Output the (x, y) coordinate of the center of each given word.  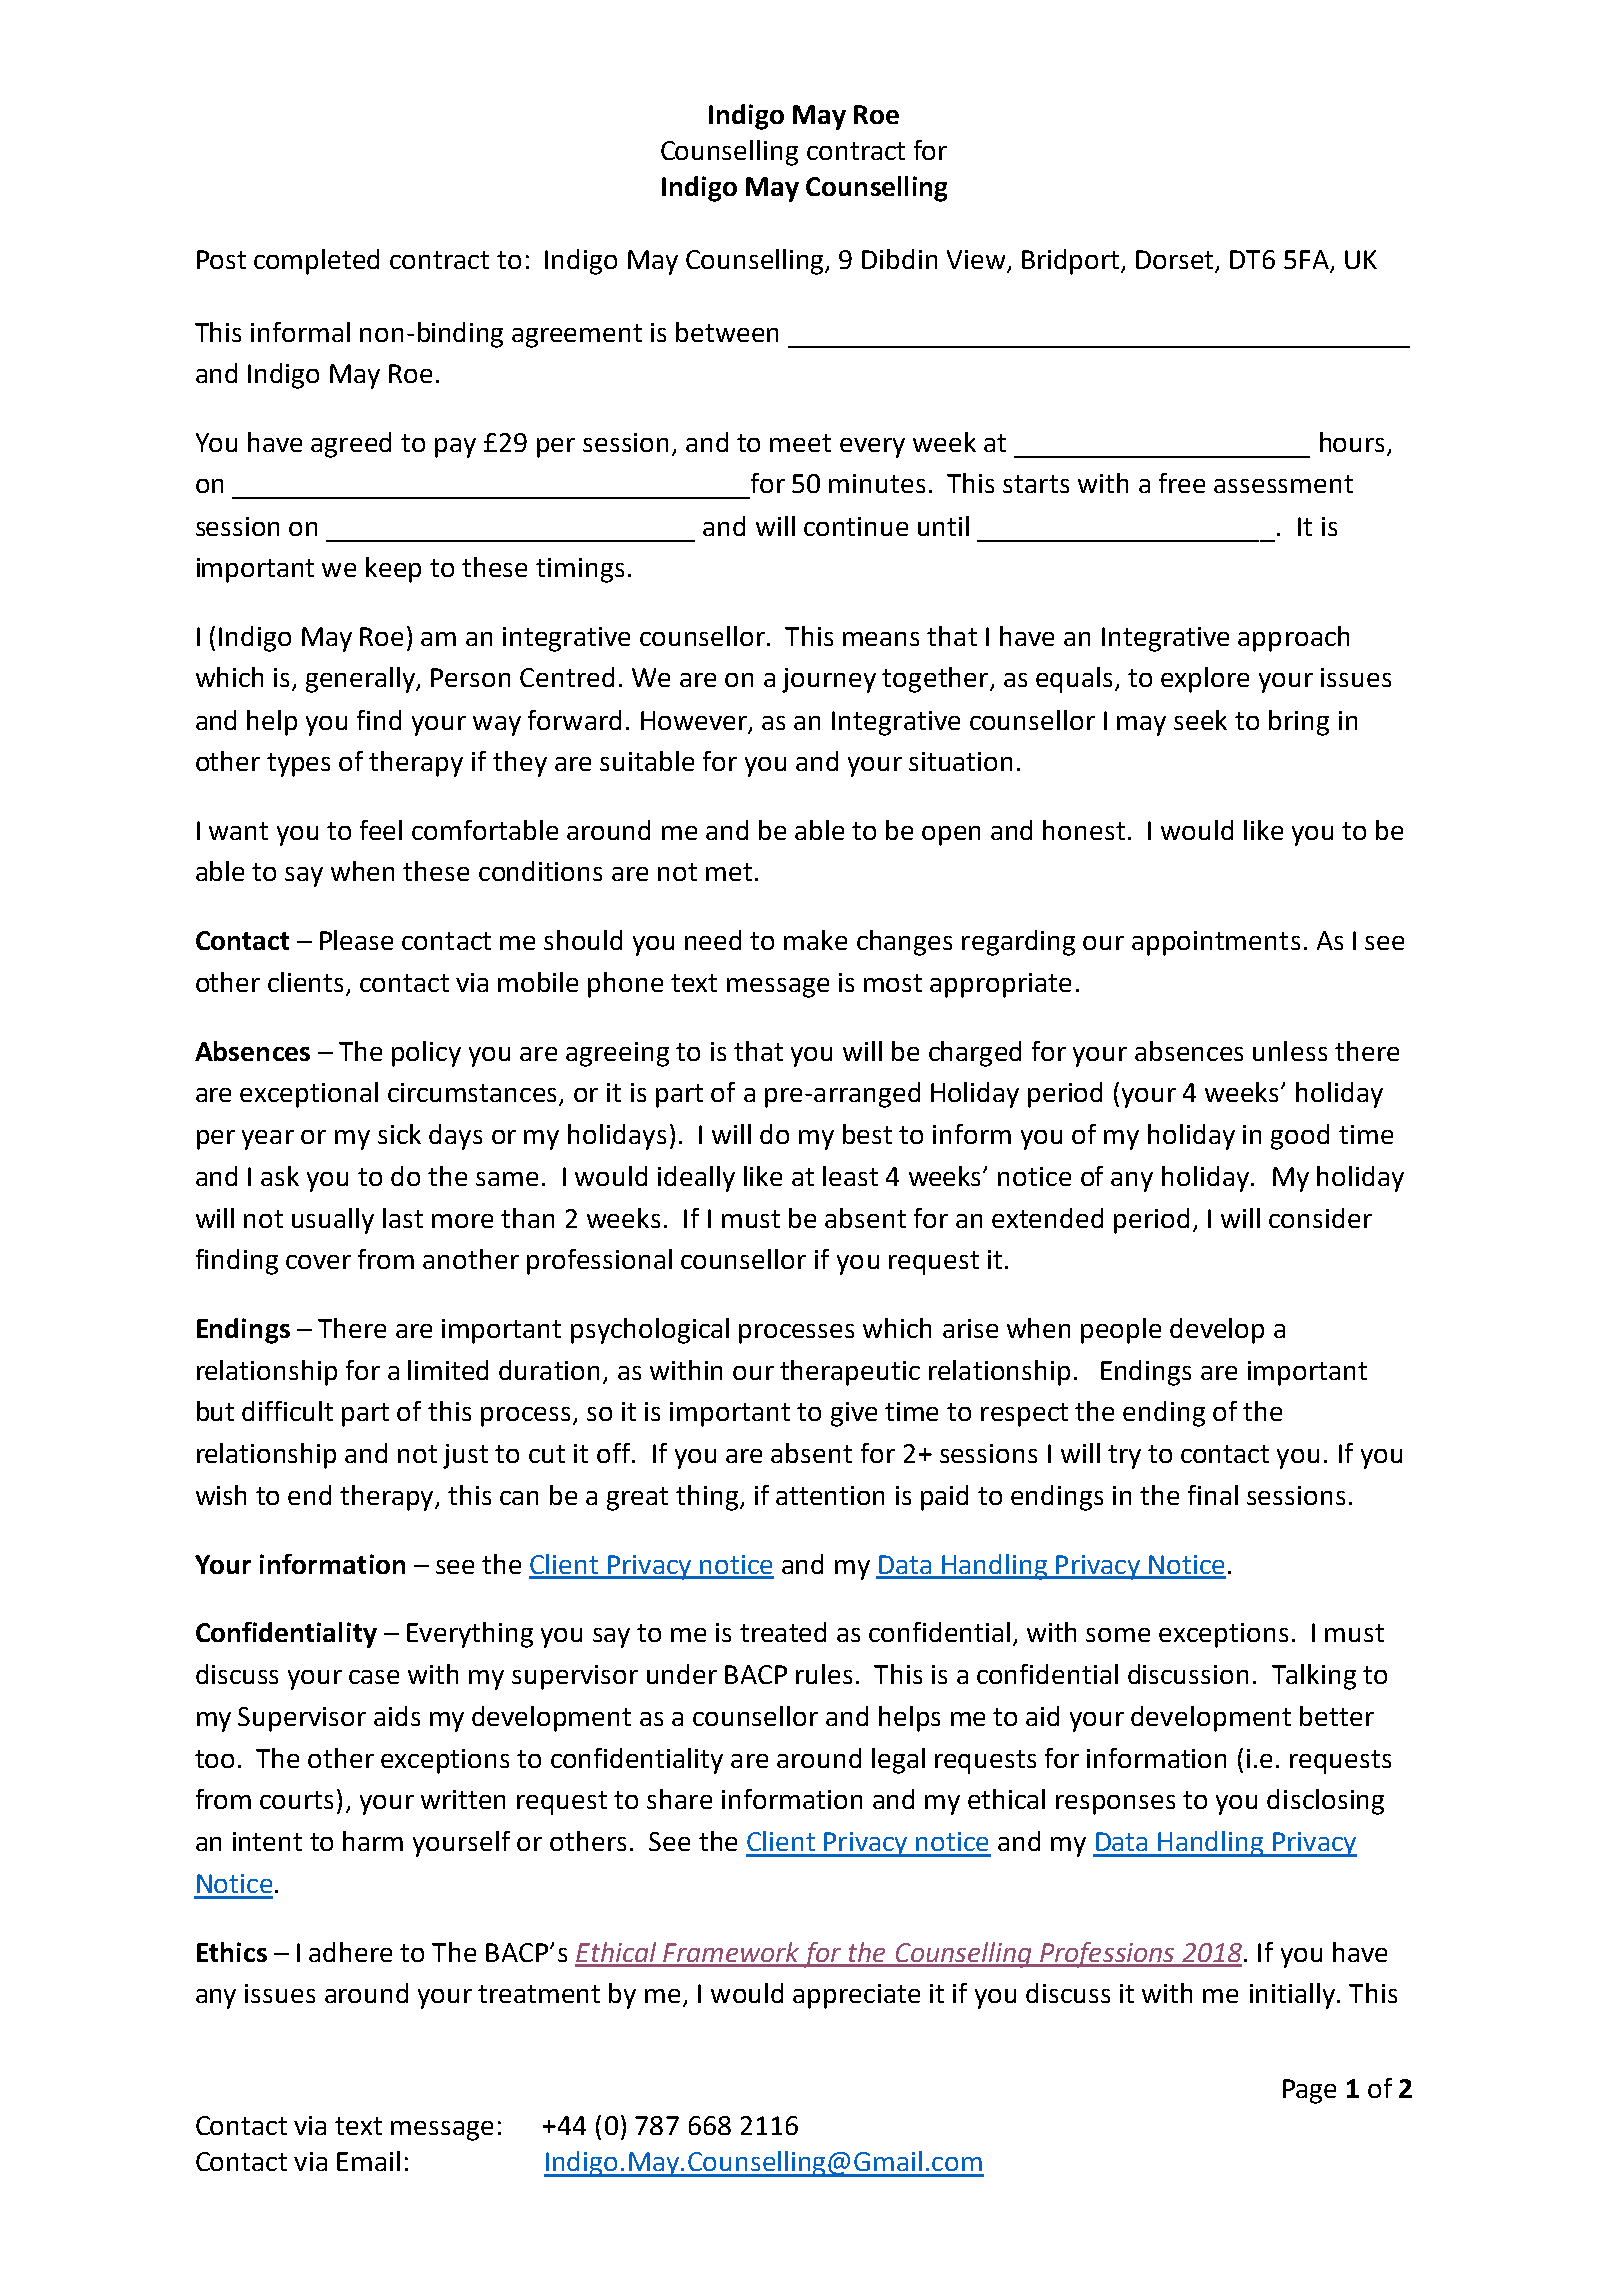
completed (316, 262)
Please (356, 940)
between (727, 332)
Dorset (1176, 261)
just (465, 1456)
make (815, 940)
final (1213, 1495)
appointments (1216, 943)
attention (830, 1495)
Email (368, 2161)
